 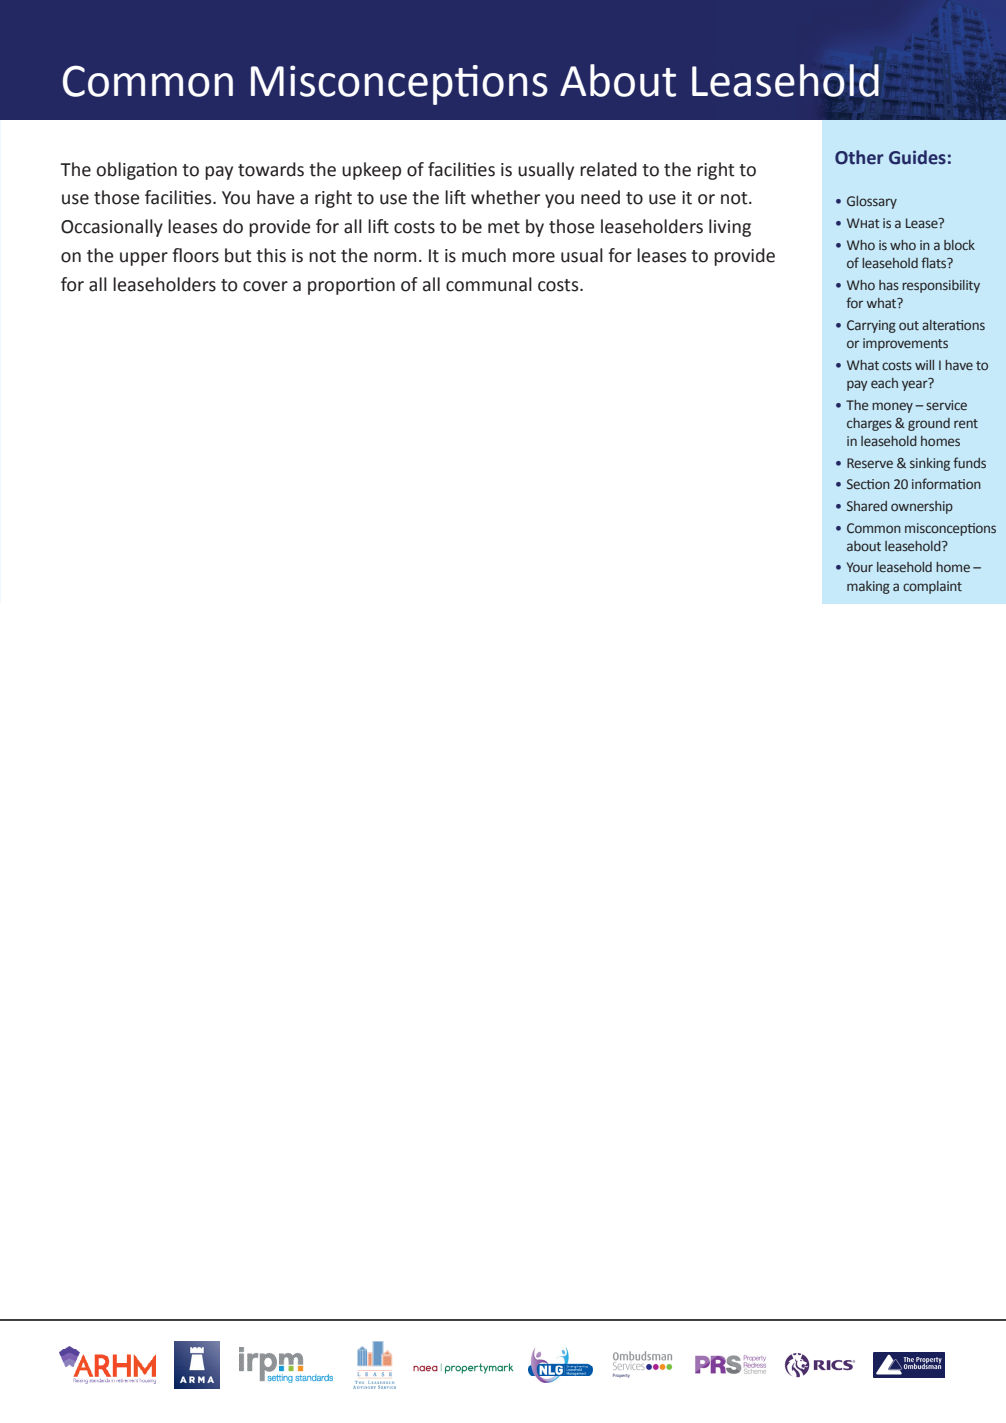 What do you see at coordinates (868, 587) in the document?
I see `making` at bounding box center [868, 587].
